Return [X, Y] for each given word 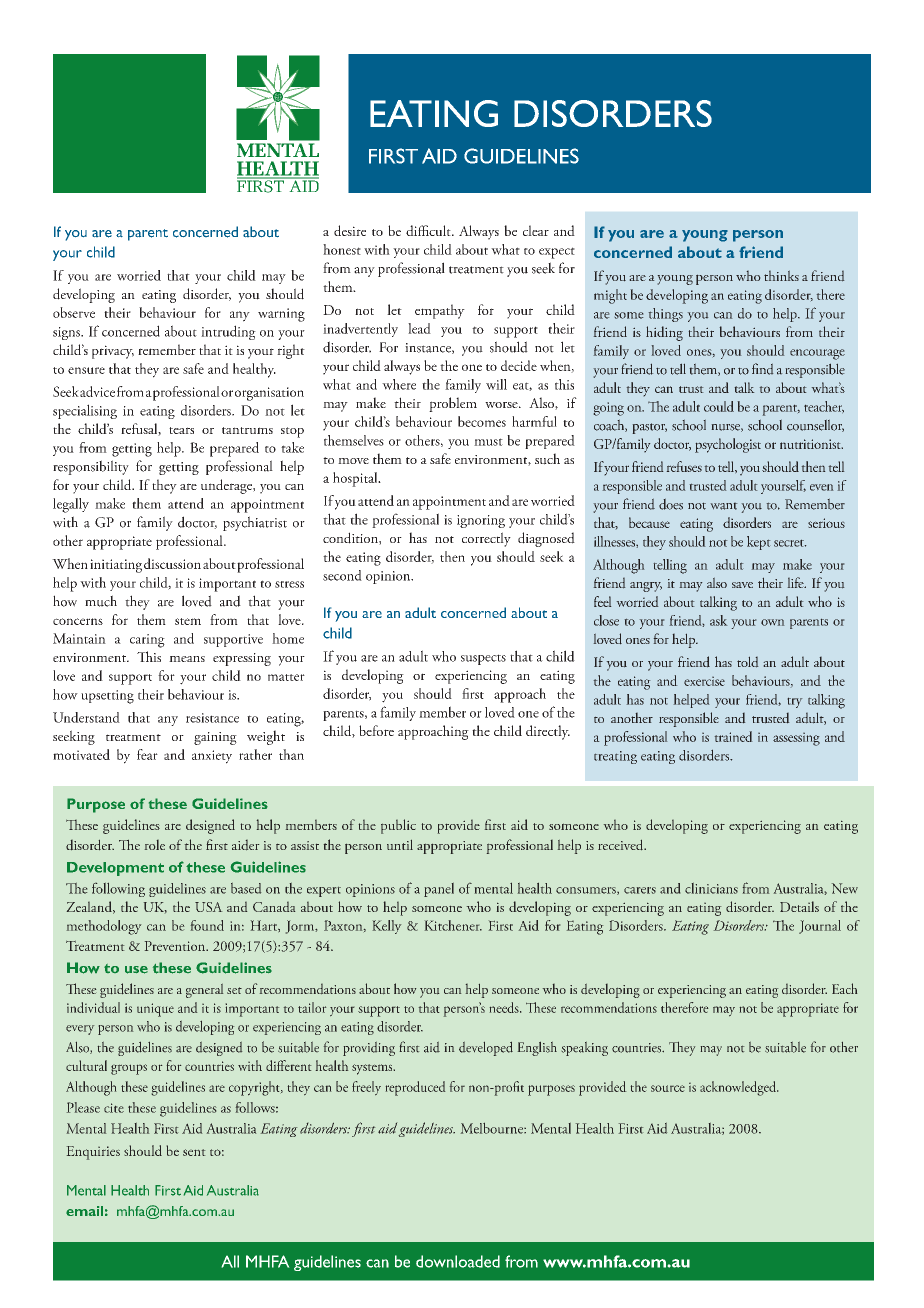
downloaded [458, 1261]
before [376, 730]
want [724, 506]
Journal [820, 927]
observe [74, 312]
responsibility [91, 467]
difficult [429, 230]
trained [733, 736]
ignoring [481, 521]
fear [147, 754]
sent [194, 1152]
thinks [781, 276]
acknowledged [739, 1088]
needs [505, 1007]
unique [155, 1010]
